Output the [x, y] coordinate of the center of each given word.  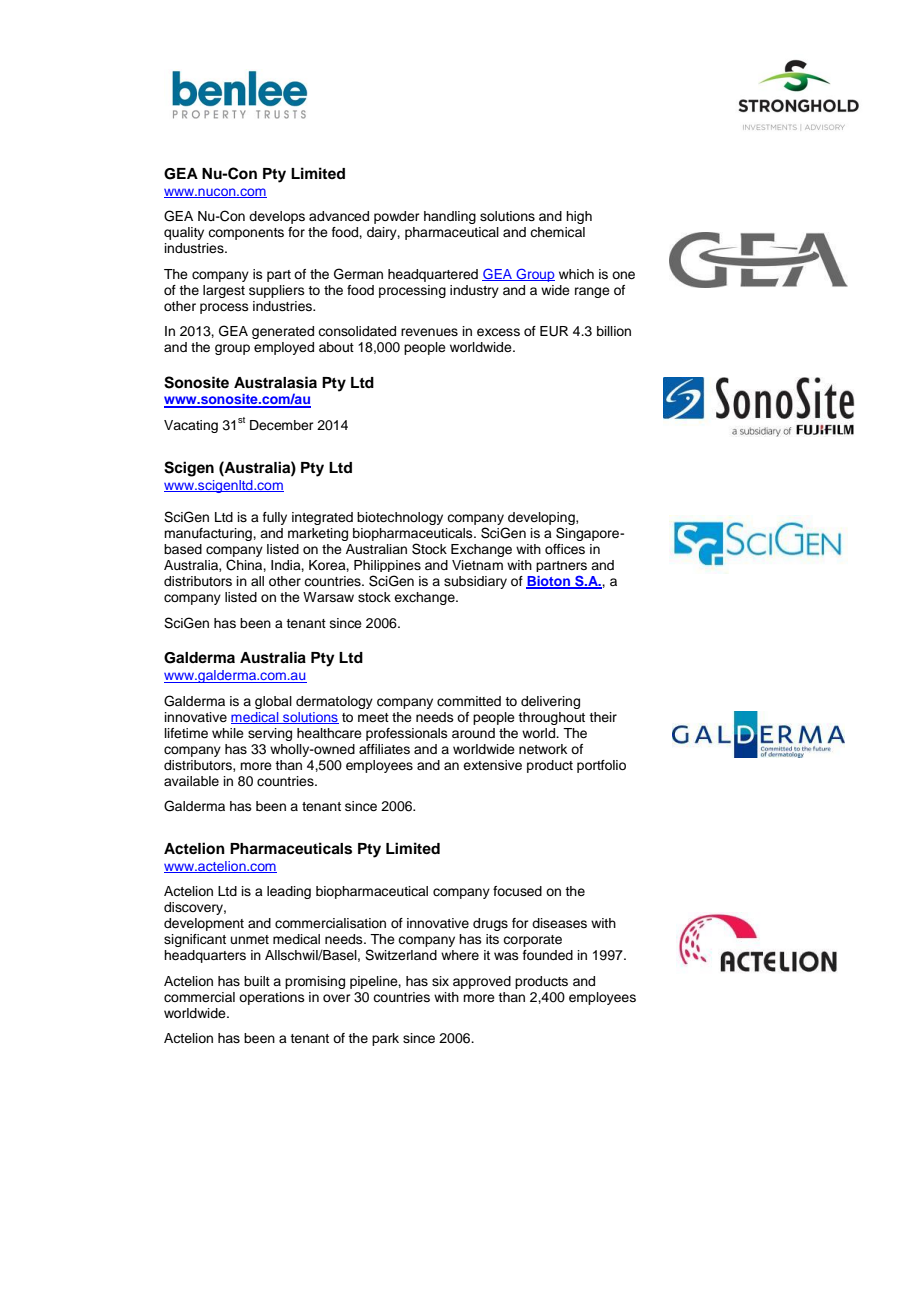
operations [272, 998]
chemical [557, 232]
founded [548, 955]
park [385, 1039]
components [246, 234]
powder [397, 217]
